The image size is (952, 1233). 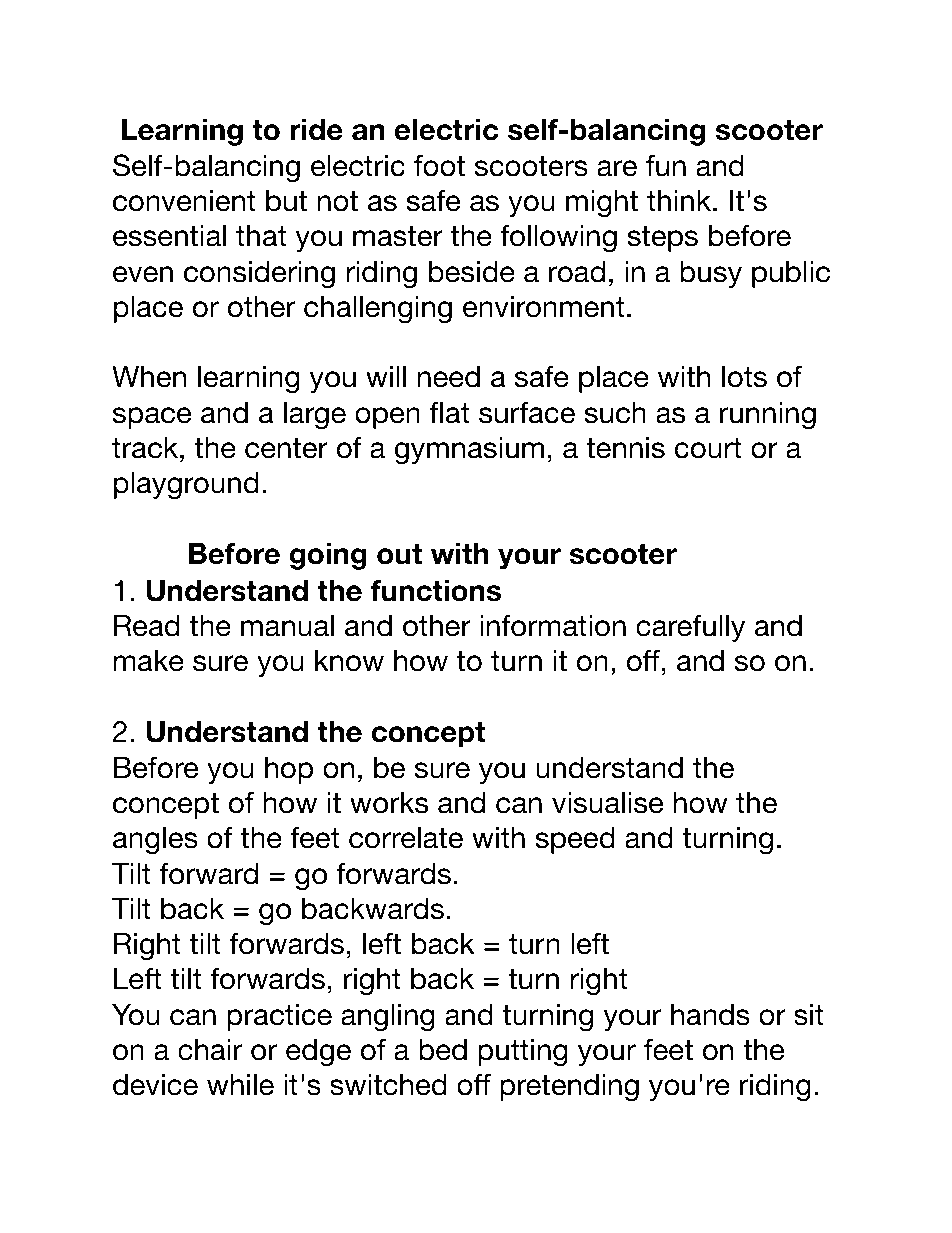 What do you see at coordinates (184, 201) in the screenshot?
I see `convenient` at bounding box center [184, 201].
